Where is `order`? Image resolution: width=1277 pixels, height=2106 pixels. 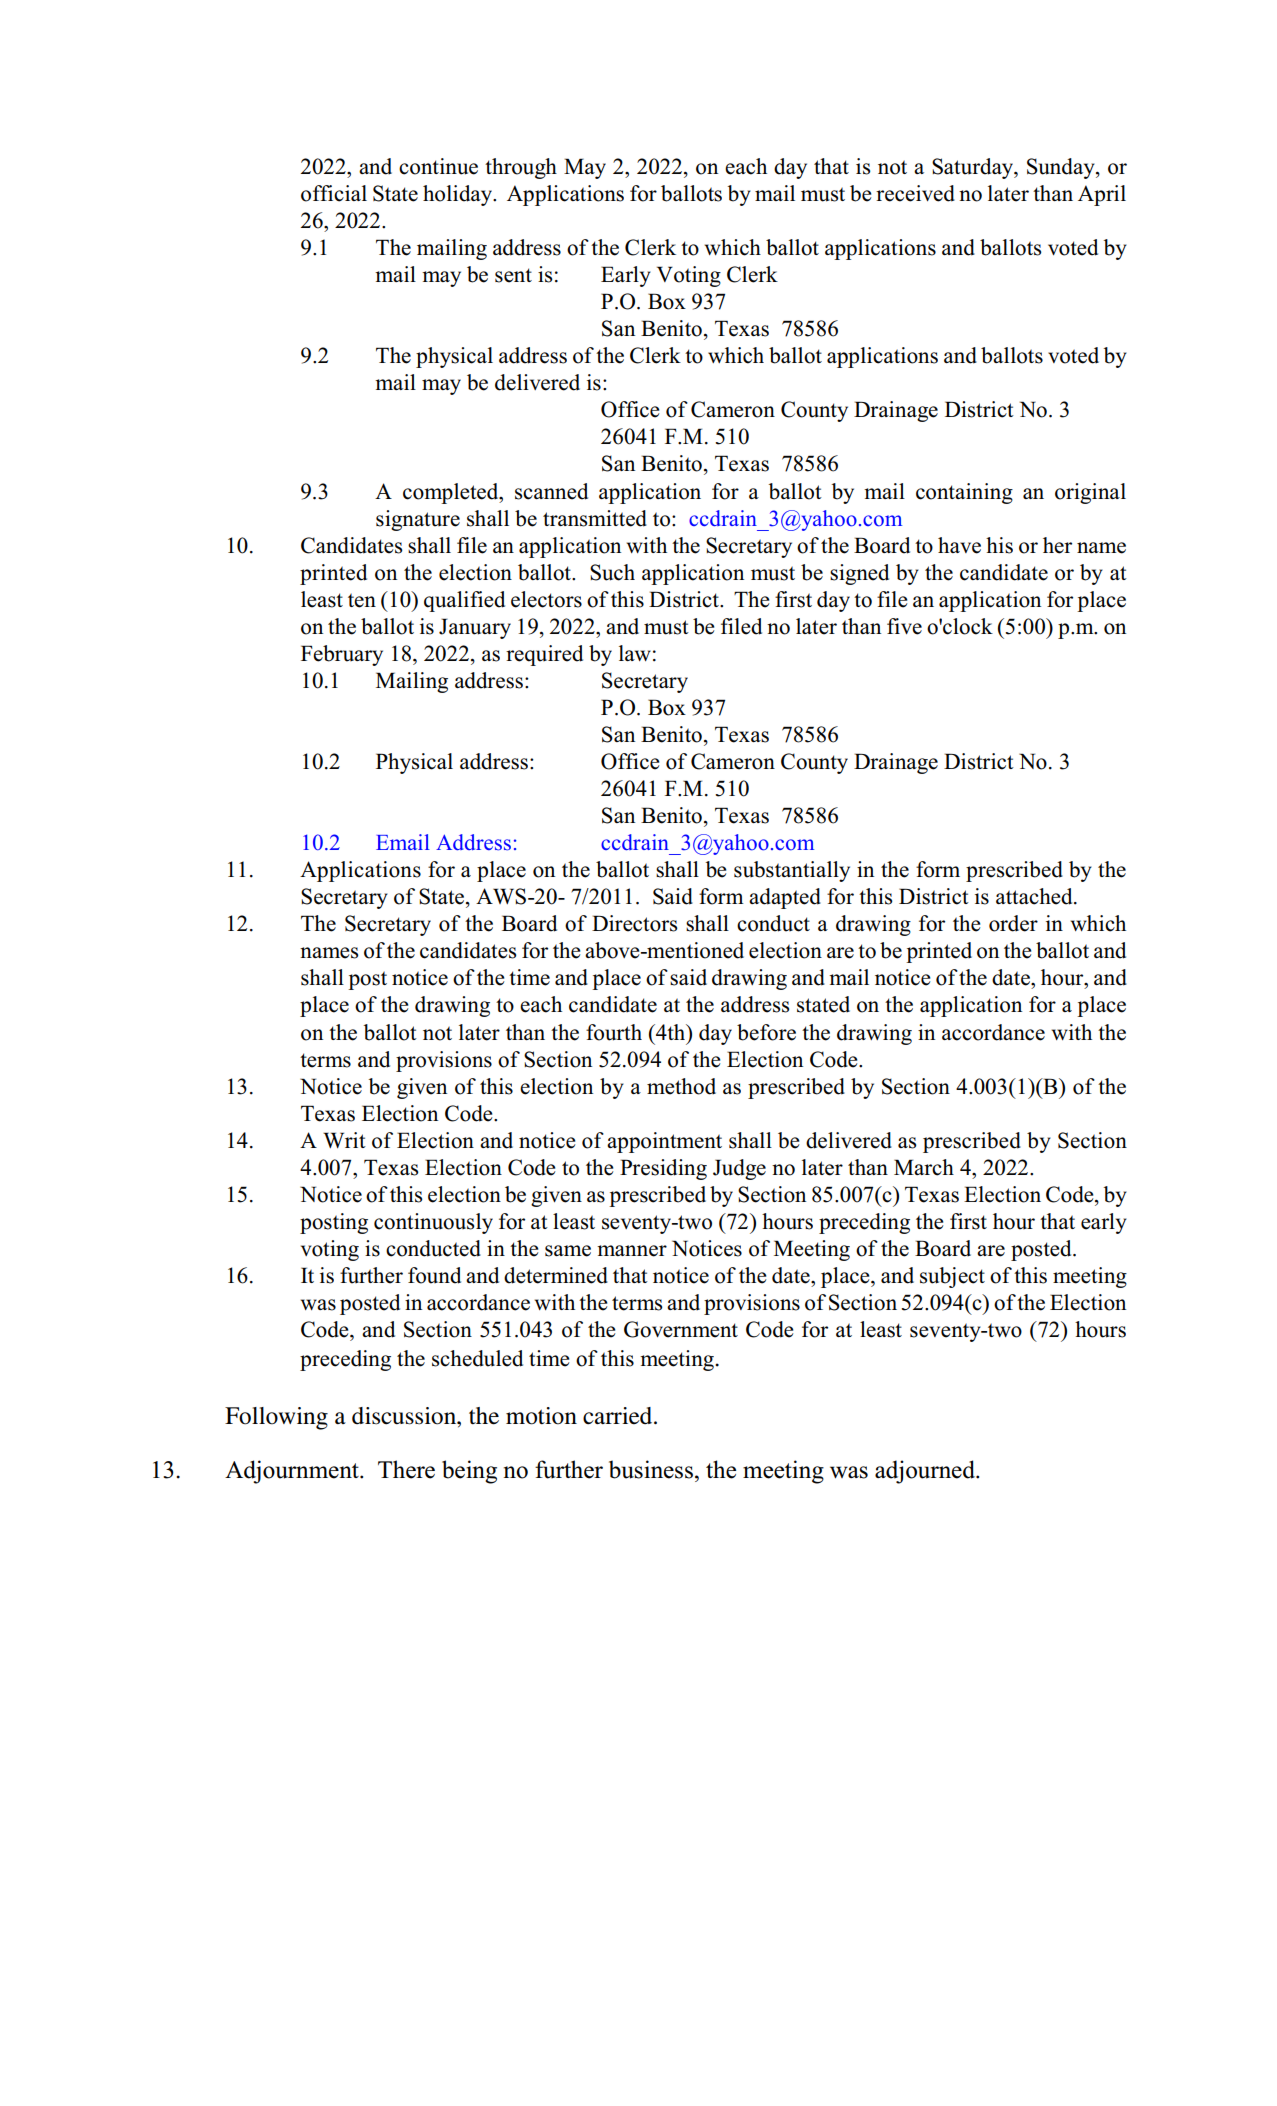 order is located at coordinates (1013, 923).
